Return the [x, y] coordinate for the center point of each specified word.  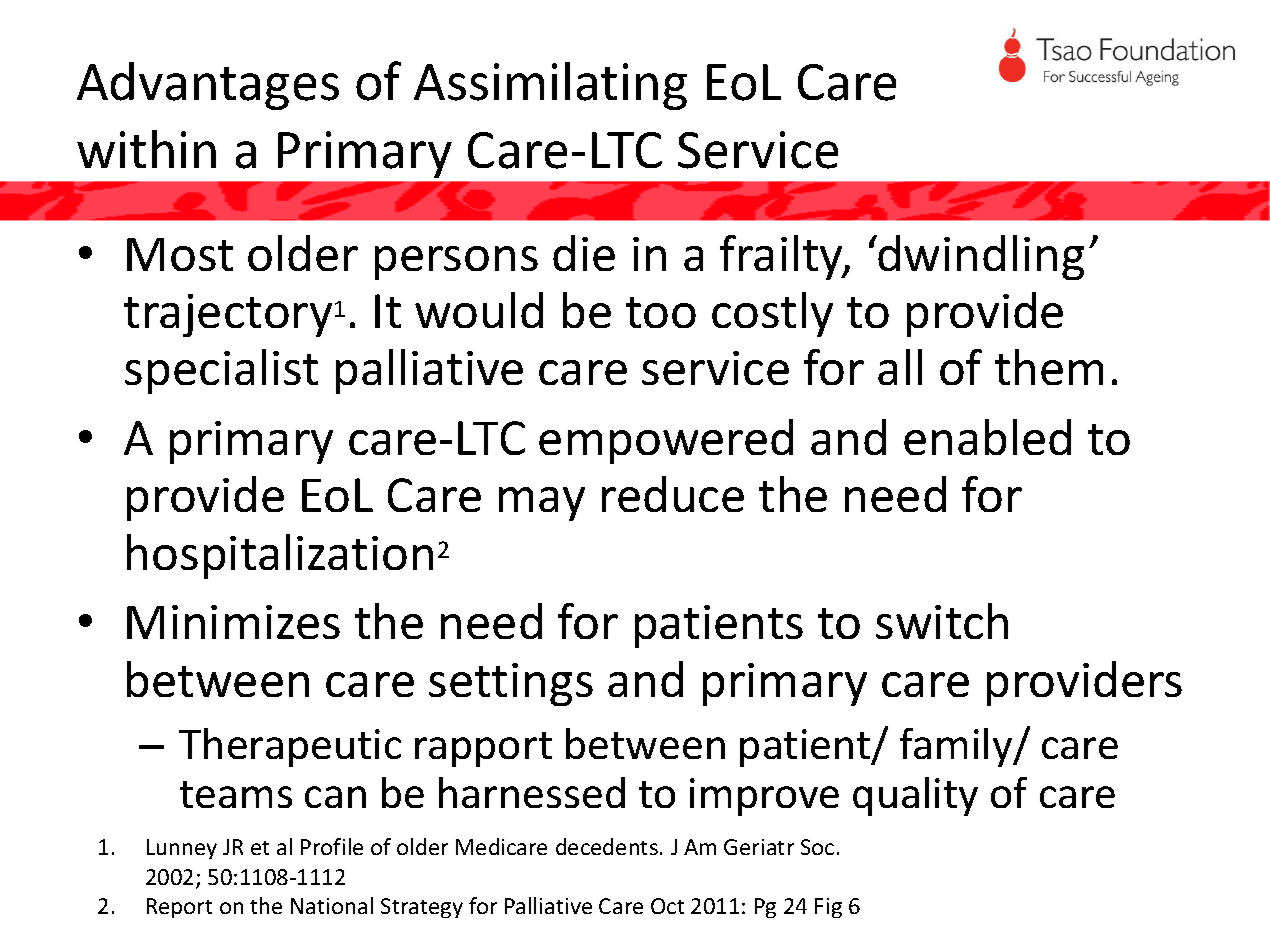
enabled [987, 437]
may [542, 504]
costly [772, 314]
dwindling [980, 257]
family [957, 747]
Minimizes [233, 622]
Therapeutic [290, 747]
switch [942, 621]
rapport [483, 749]
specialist [221, 371]
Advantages [208, 86]
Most [180, 254]
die [584, 253]
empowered [666, 441]
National [332, 905]
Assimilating [550, 86]
